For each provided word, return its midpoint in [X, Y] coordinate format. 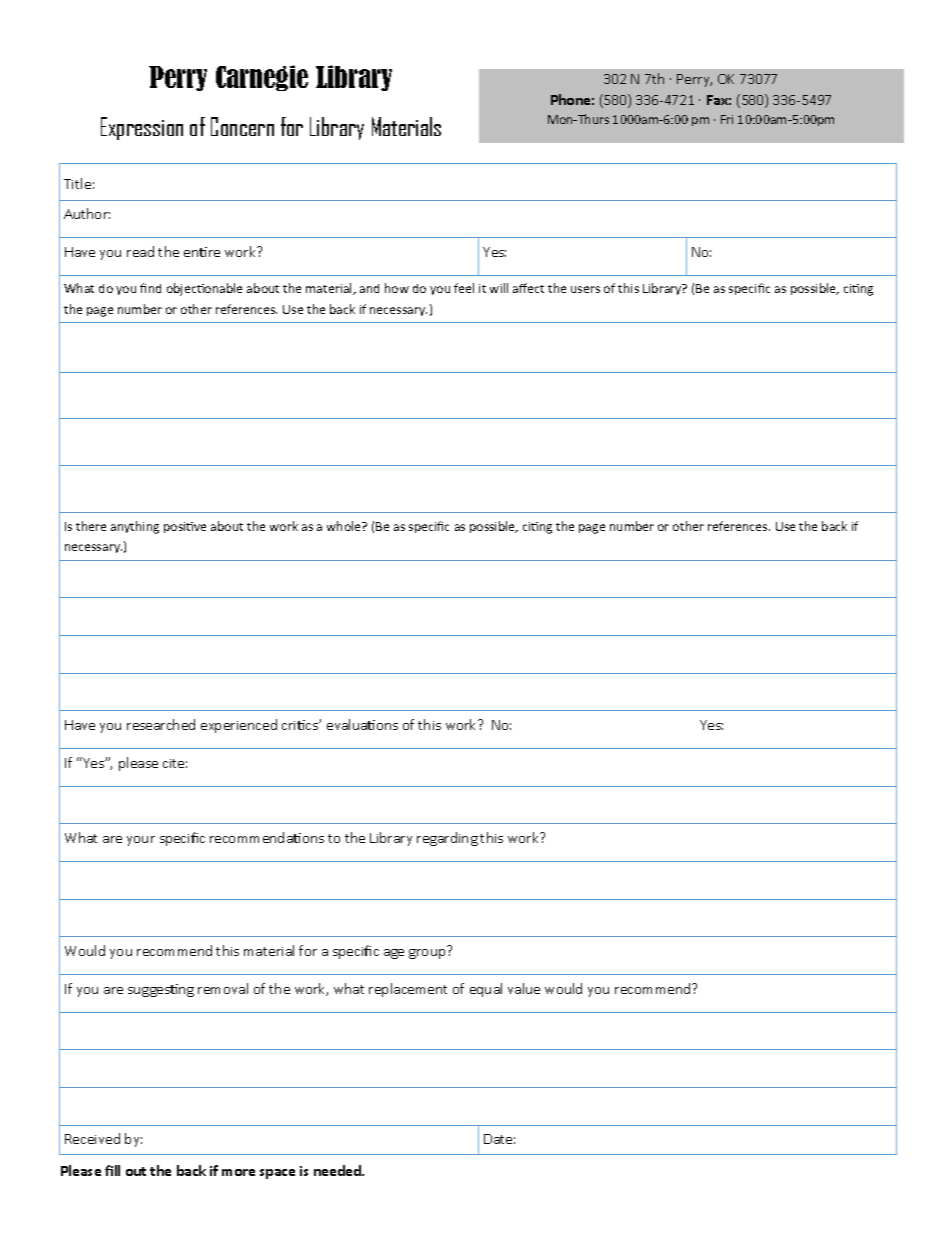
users [585, 289]
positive [185, 527]
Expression [142, 128]
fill [112, 1170]
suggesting [161, 990]
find [150, 288]
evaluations [362, 724]
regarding [447, 839]
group [427, 954]
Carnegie [262, 78]
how [397, 288]
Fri [727, 119]
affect [528, 288]
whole [345, 526]
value [524, 988]
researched [161, 724]
